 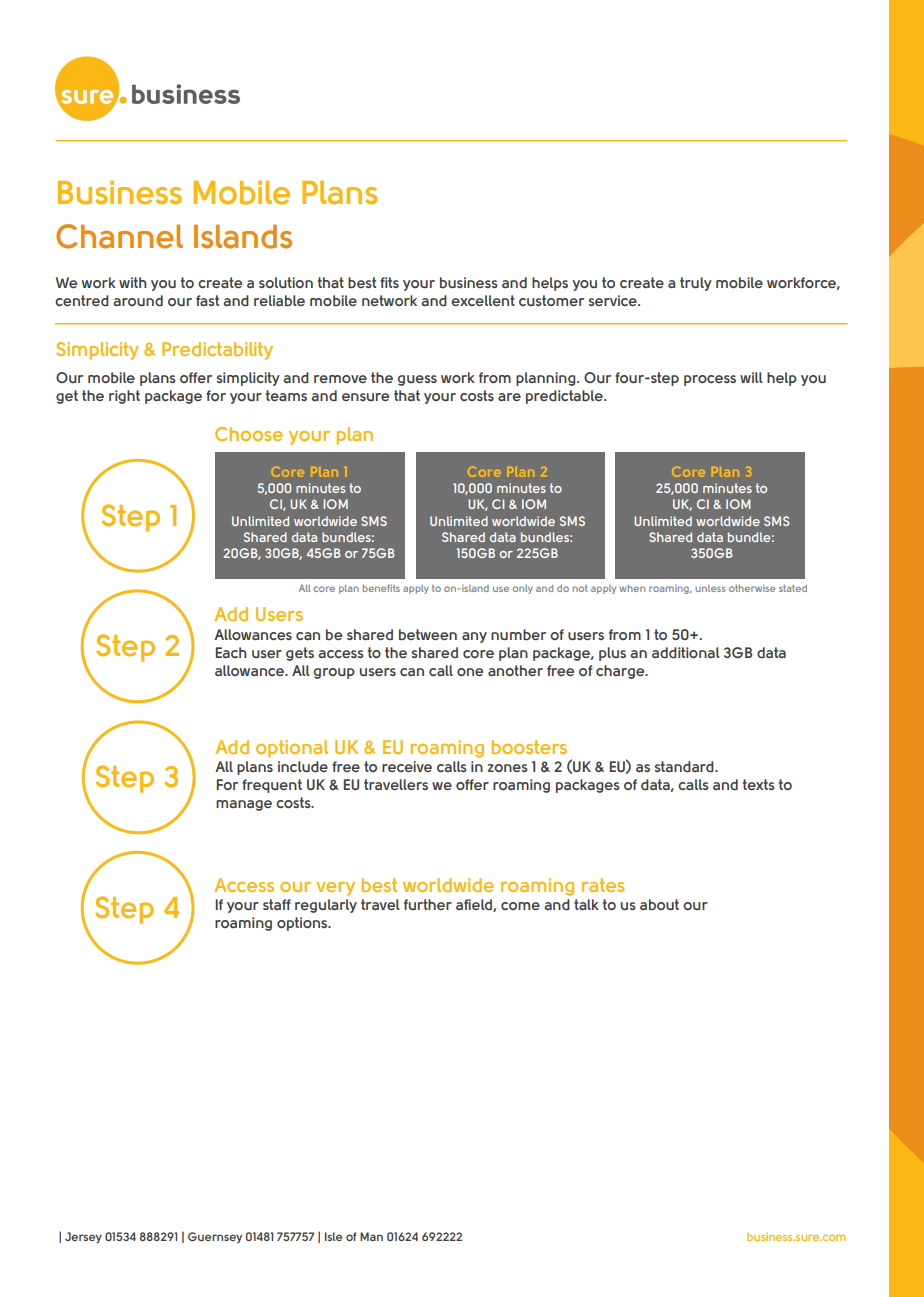 I want to click on manage, so click(x=244, y=805).
